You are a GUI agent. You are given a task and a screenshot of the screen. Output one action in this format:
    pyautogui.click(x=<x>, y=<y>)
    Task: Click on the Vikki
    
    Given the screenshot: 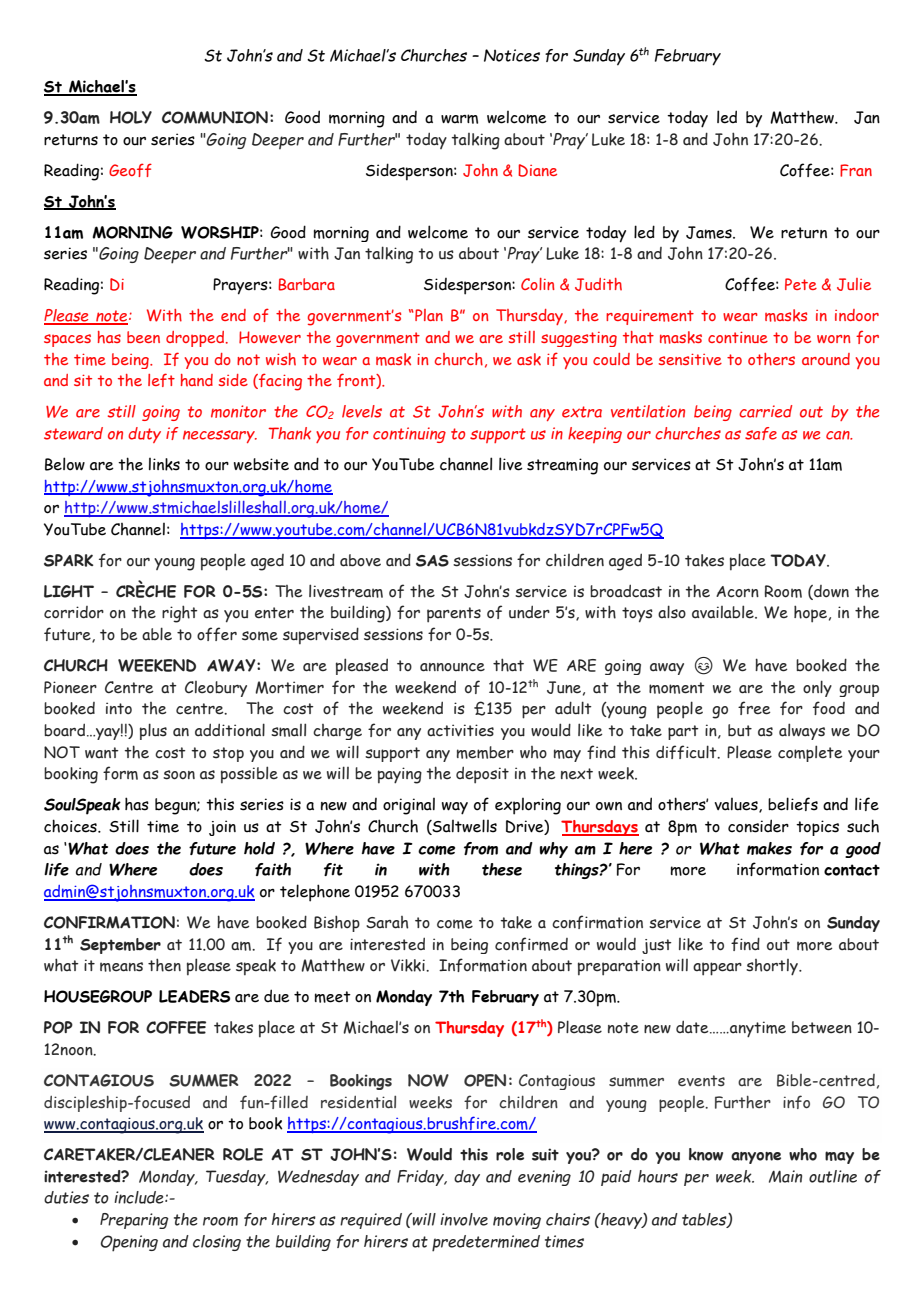 What is the action you would take?
    pyautogui.click(x=409, y=965)
